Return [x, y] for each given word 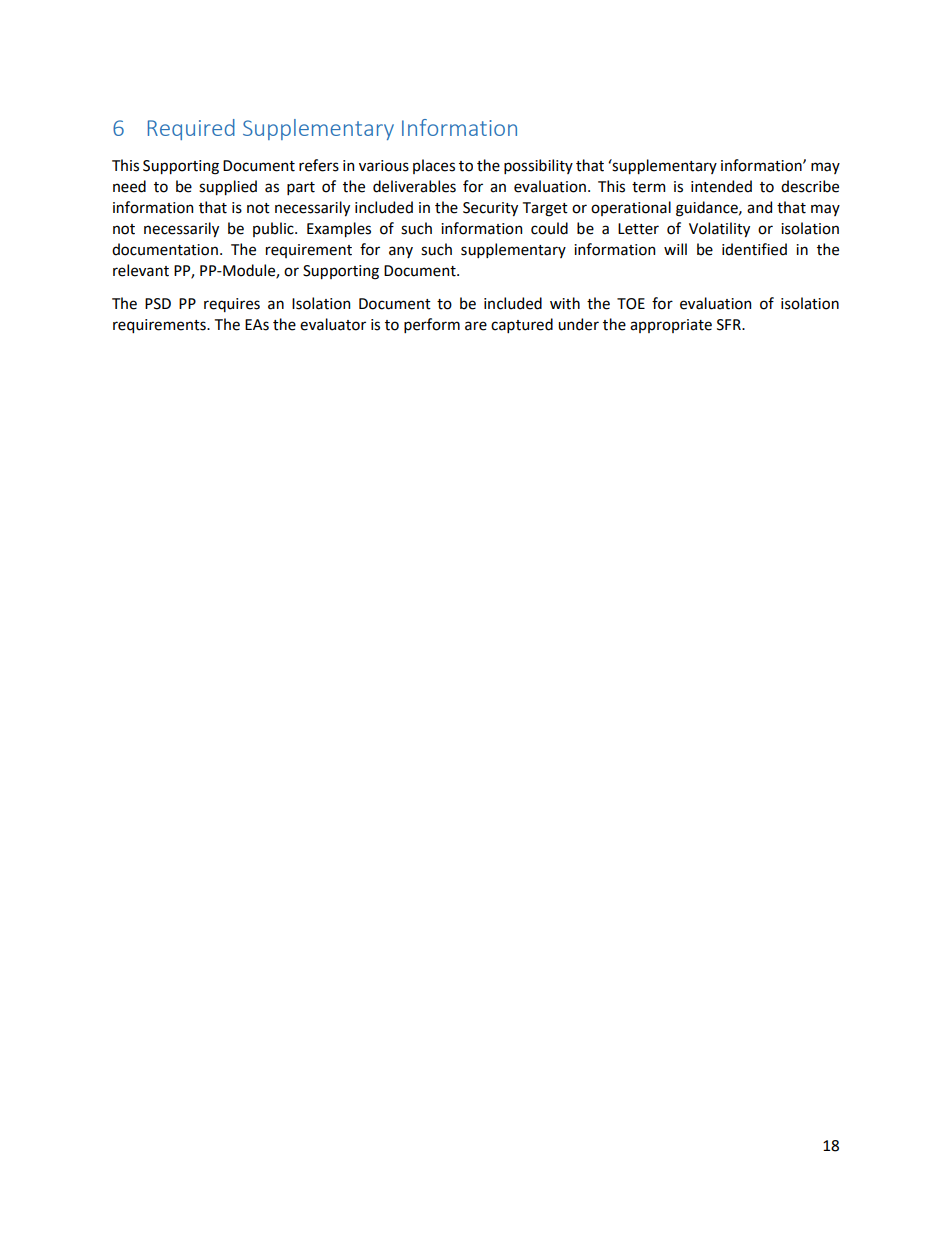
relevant [141, 270]
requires [232, 305]
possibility [538, 166]
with [565, 303]
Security [490, 209]
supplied [228, 187]
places [434, 166]
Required [191, 129]
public [274, 229]
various [384, 166]
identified [754, 249]
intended [721, 186]
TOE [631, 304]
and [759, 207]
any [401, 252]
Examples [339, 229]
